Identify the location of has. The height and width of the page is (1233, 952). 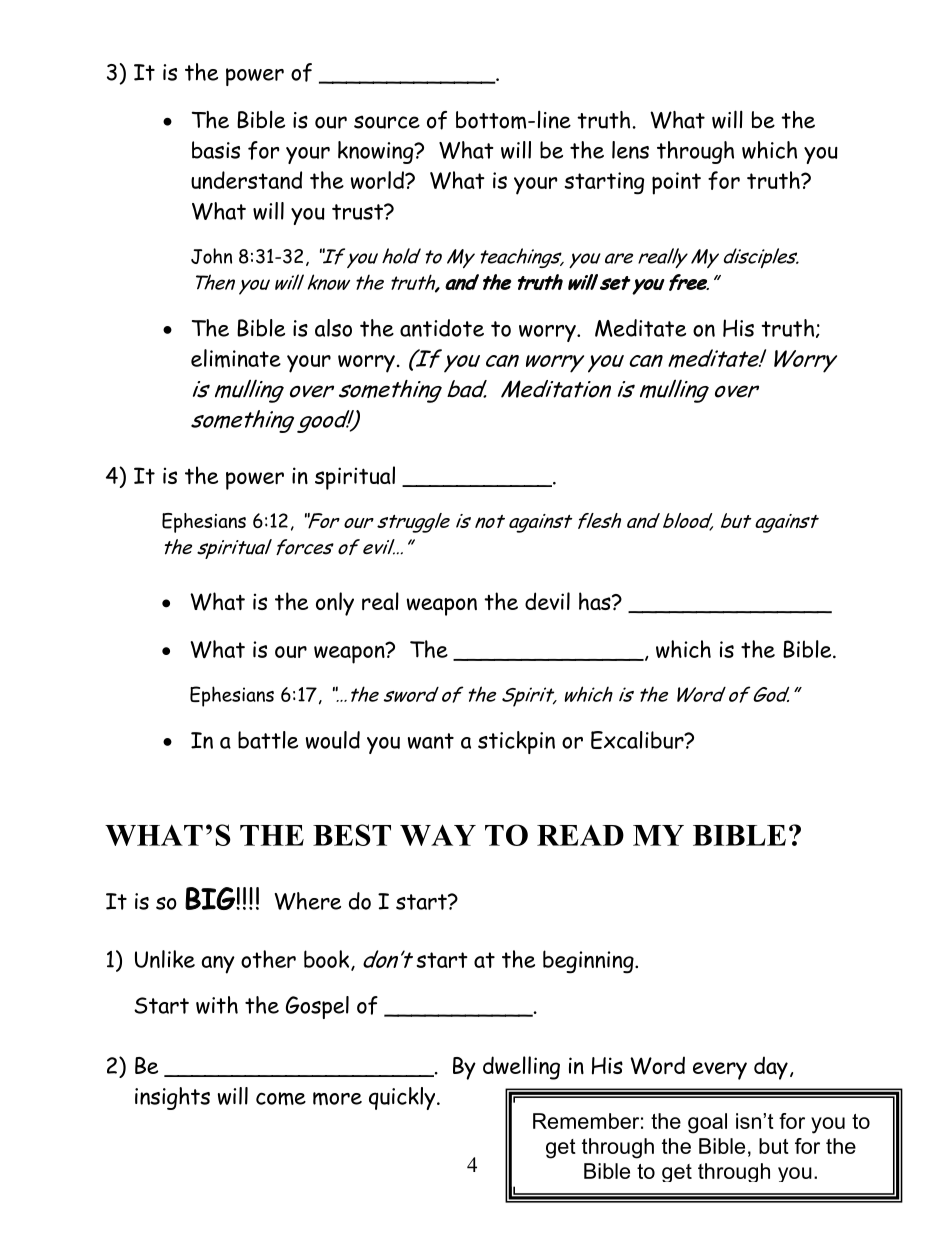
(596, 601).
